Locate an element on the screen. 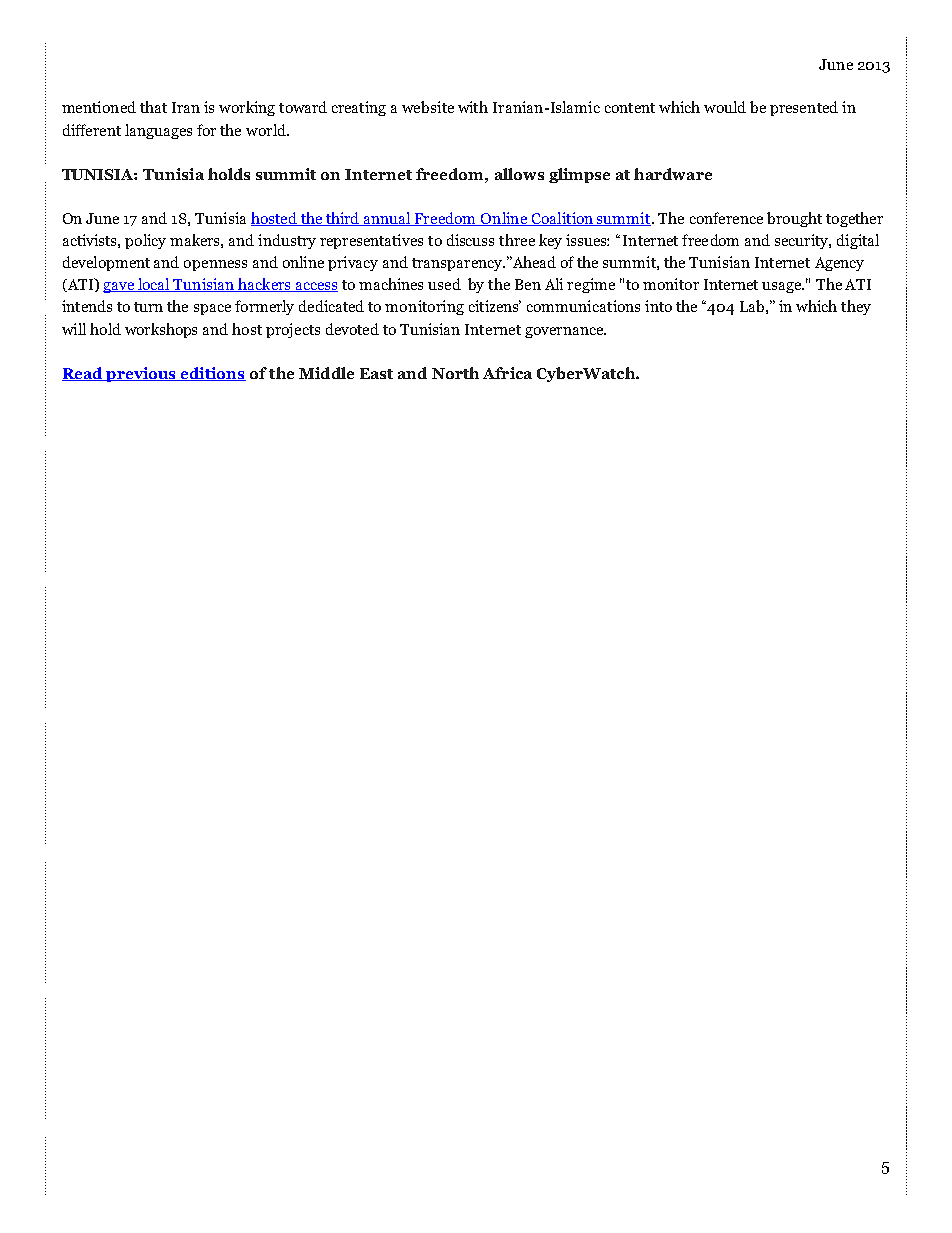 This screenshot has width=952, height=1233. policy is located at coordinates (145, 241).
